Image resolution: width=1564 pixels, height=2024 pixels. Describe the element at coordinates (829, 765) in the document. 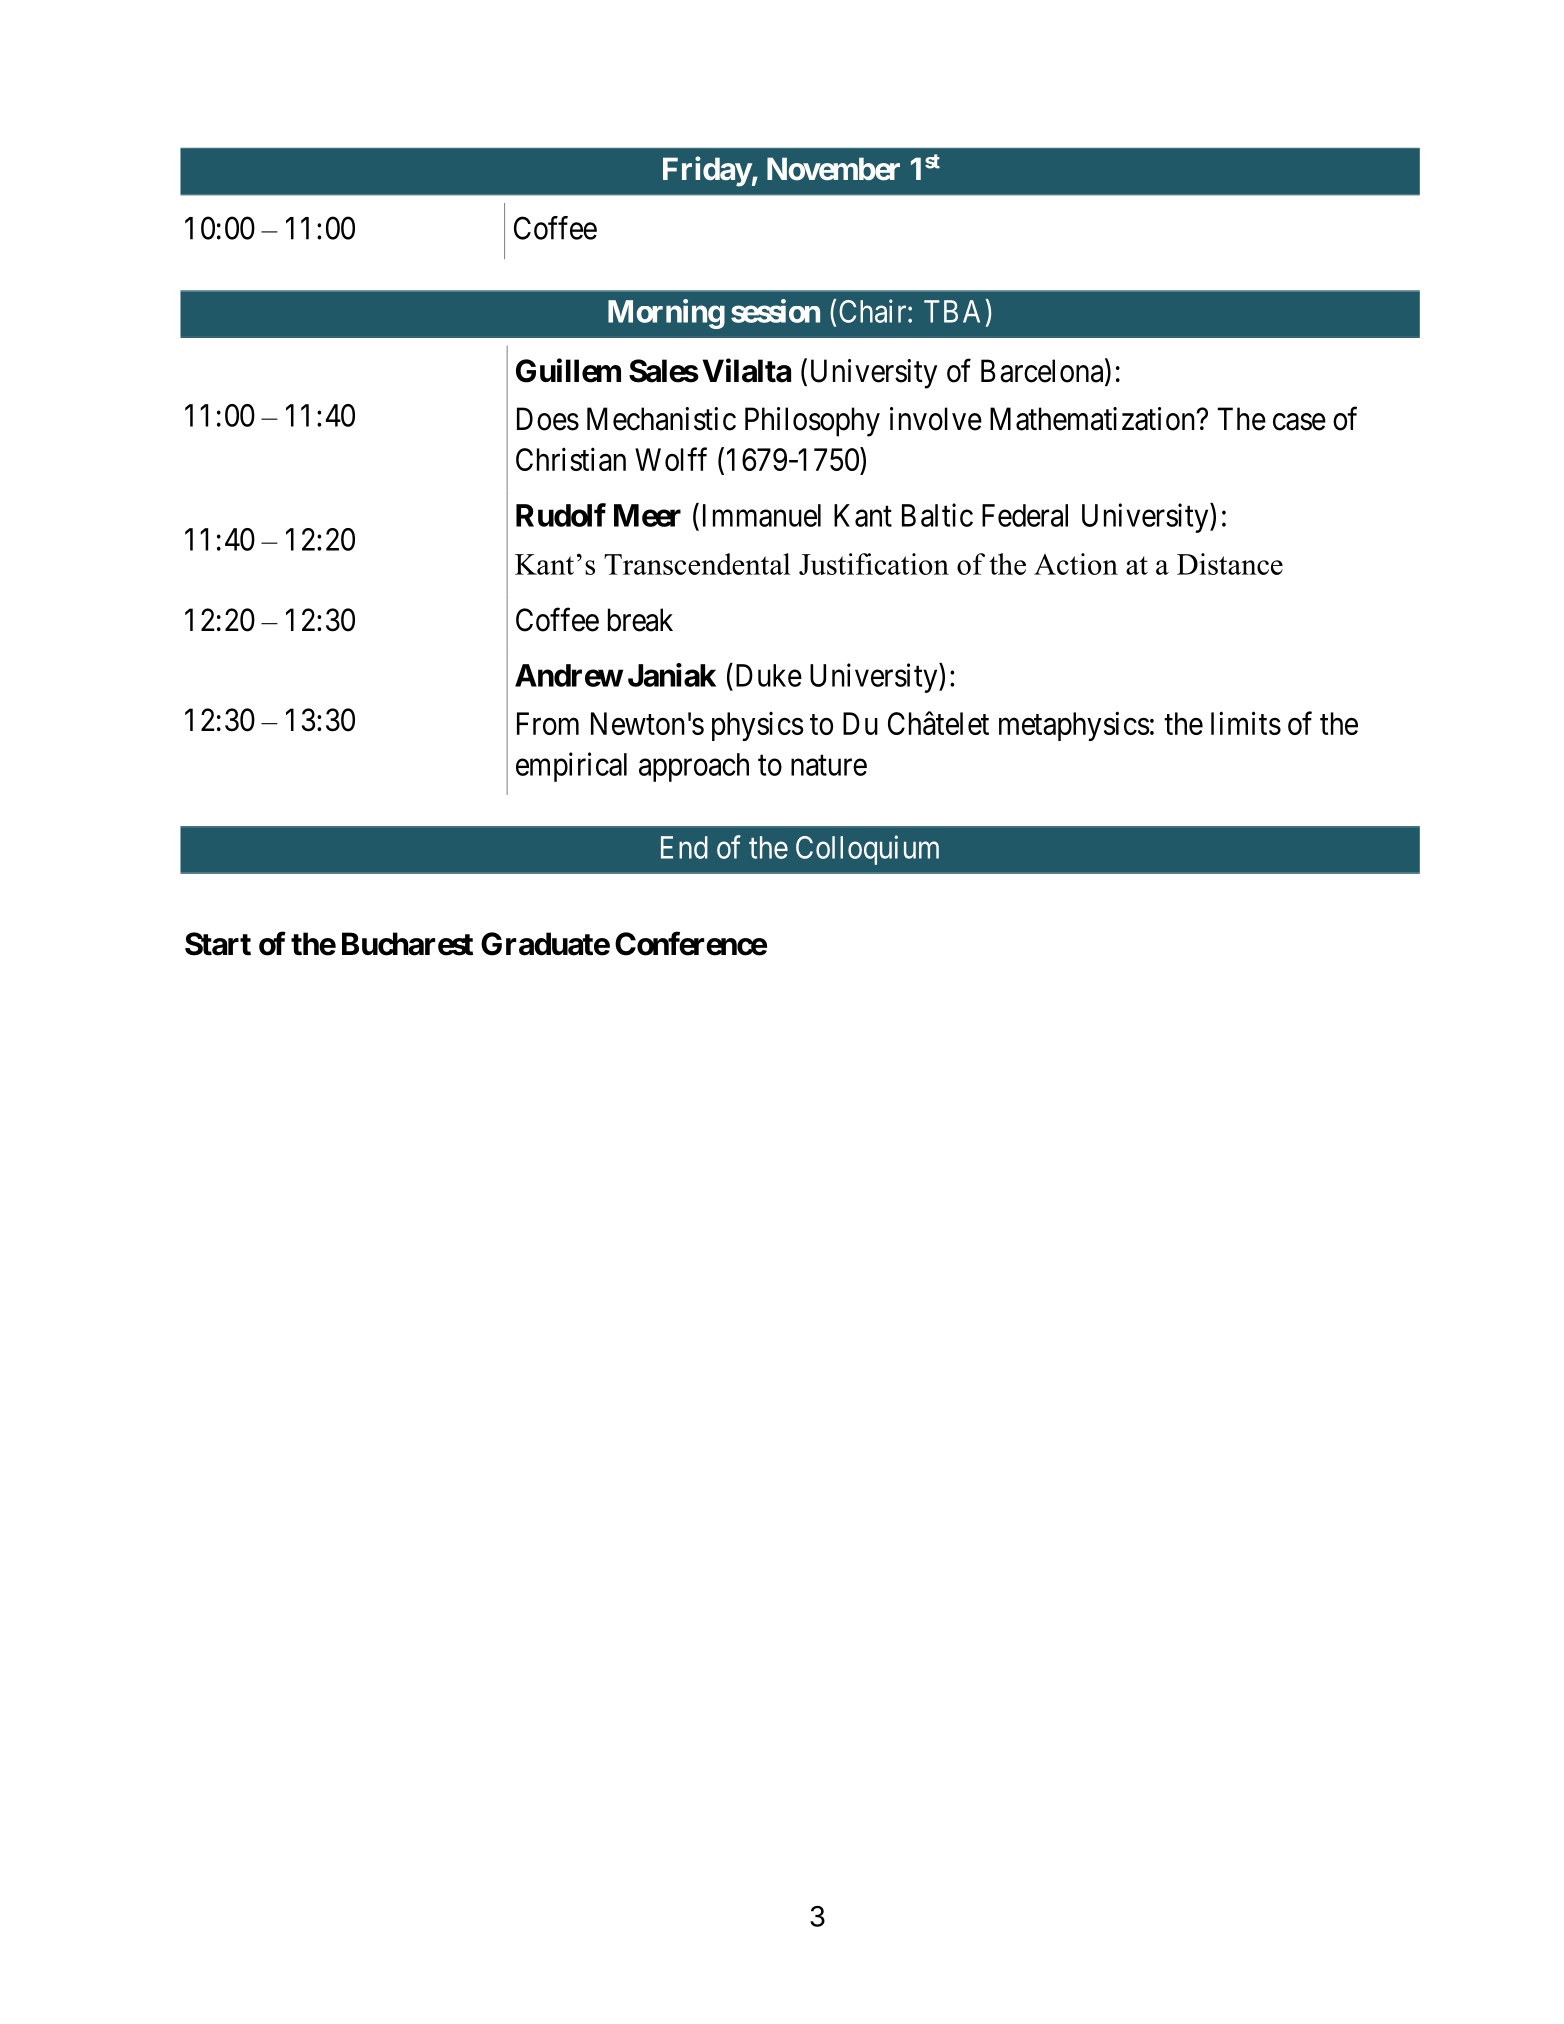

I see `nature` at that location.
